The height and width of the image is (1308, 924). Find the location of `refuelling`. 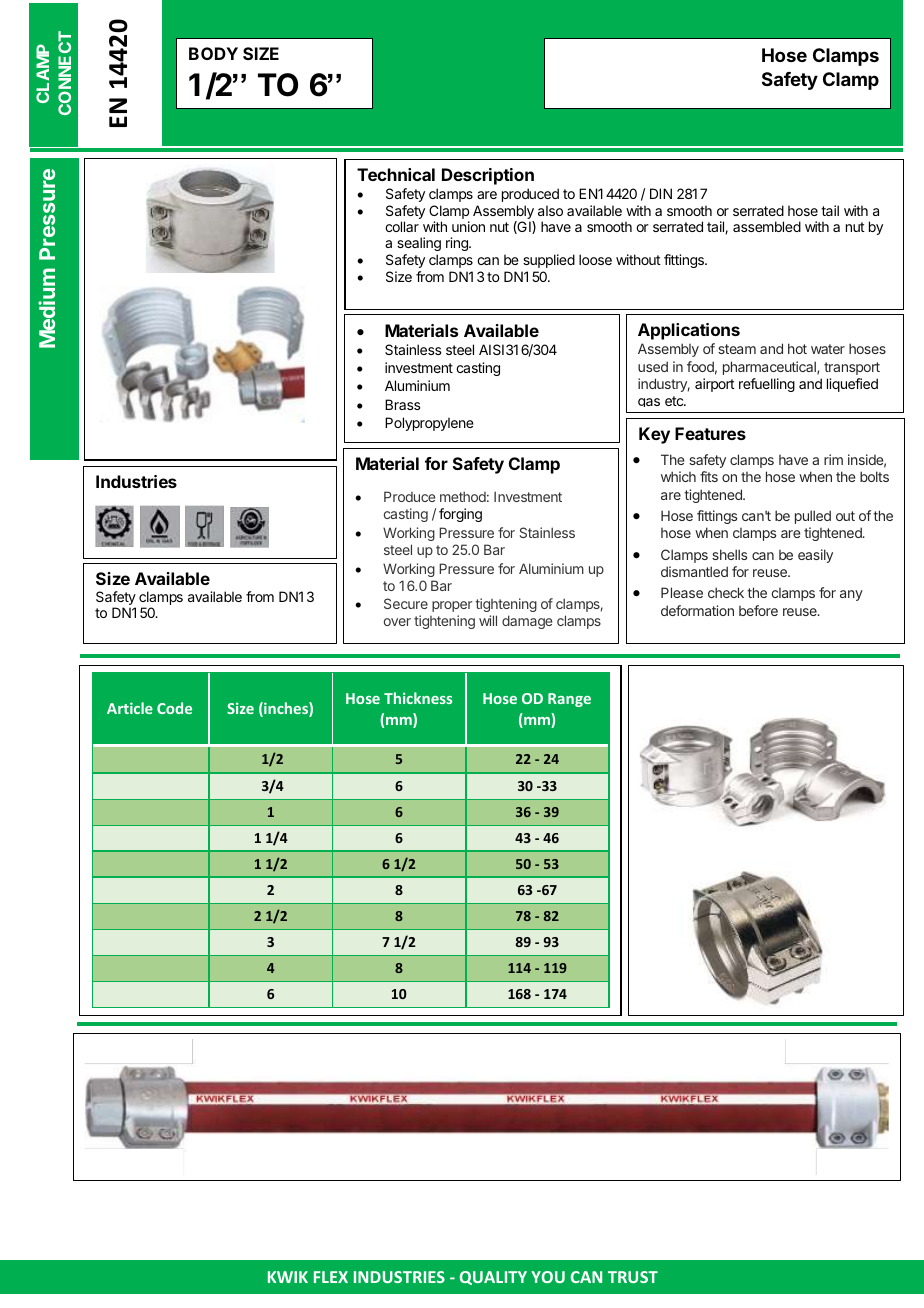

refuelling is located at coordinates (767, 385).
